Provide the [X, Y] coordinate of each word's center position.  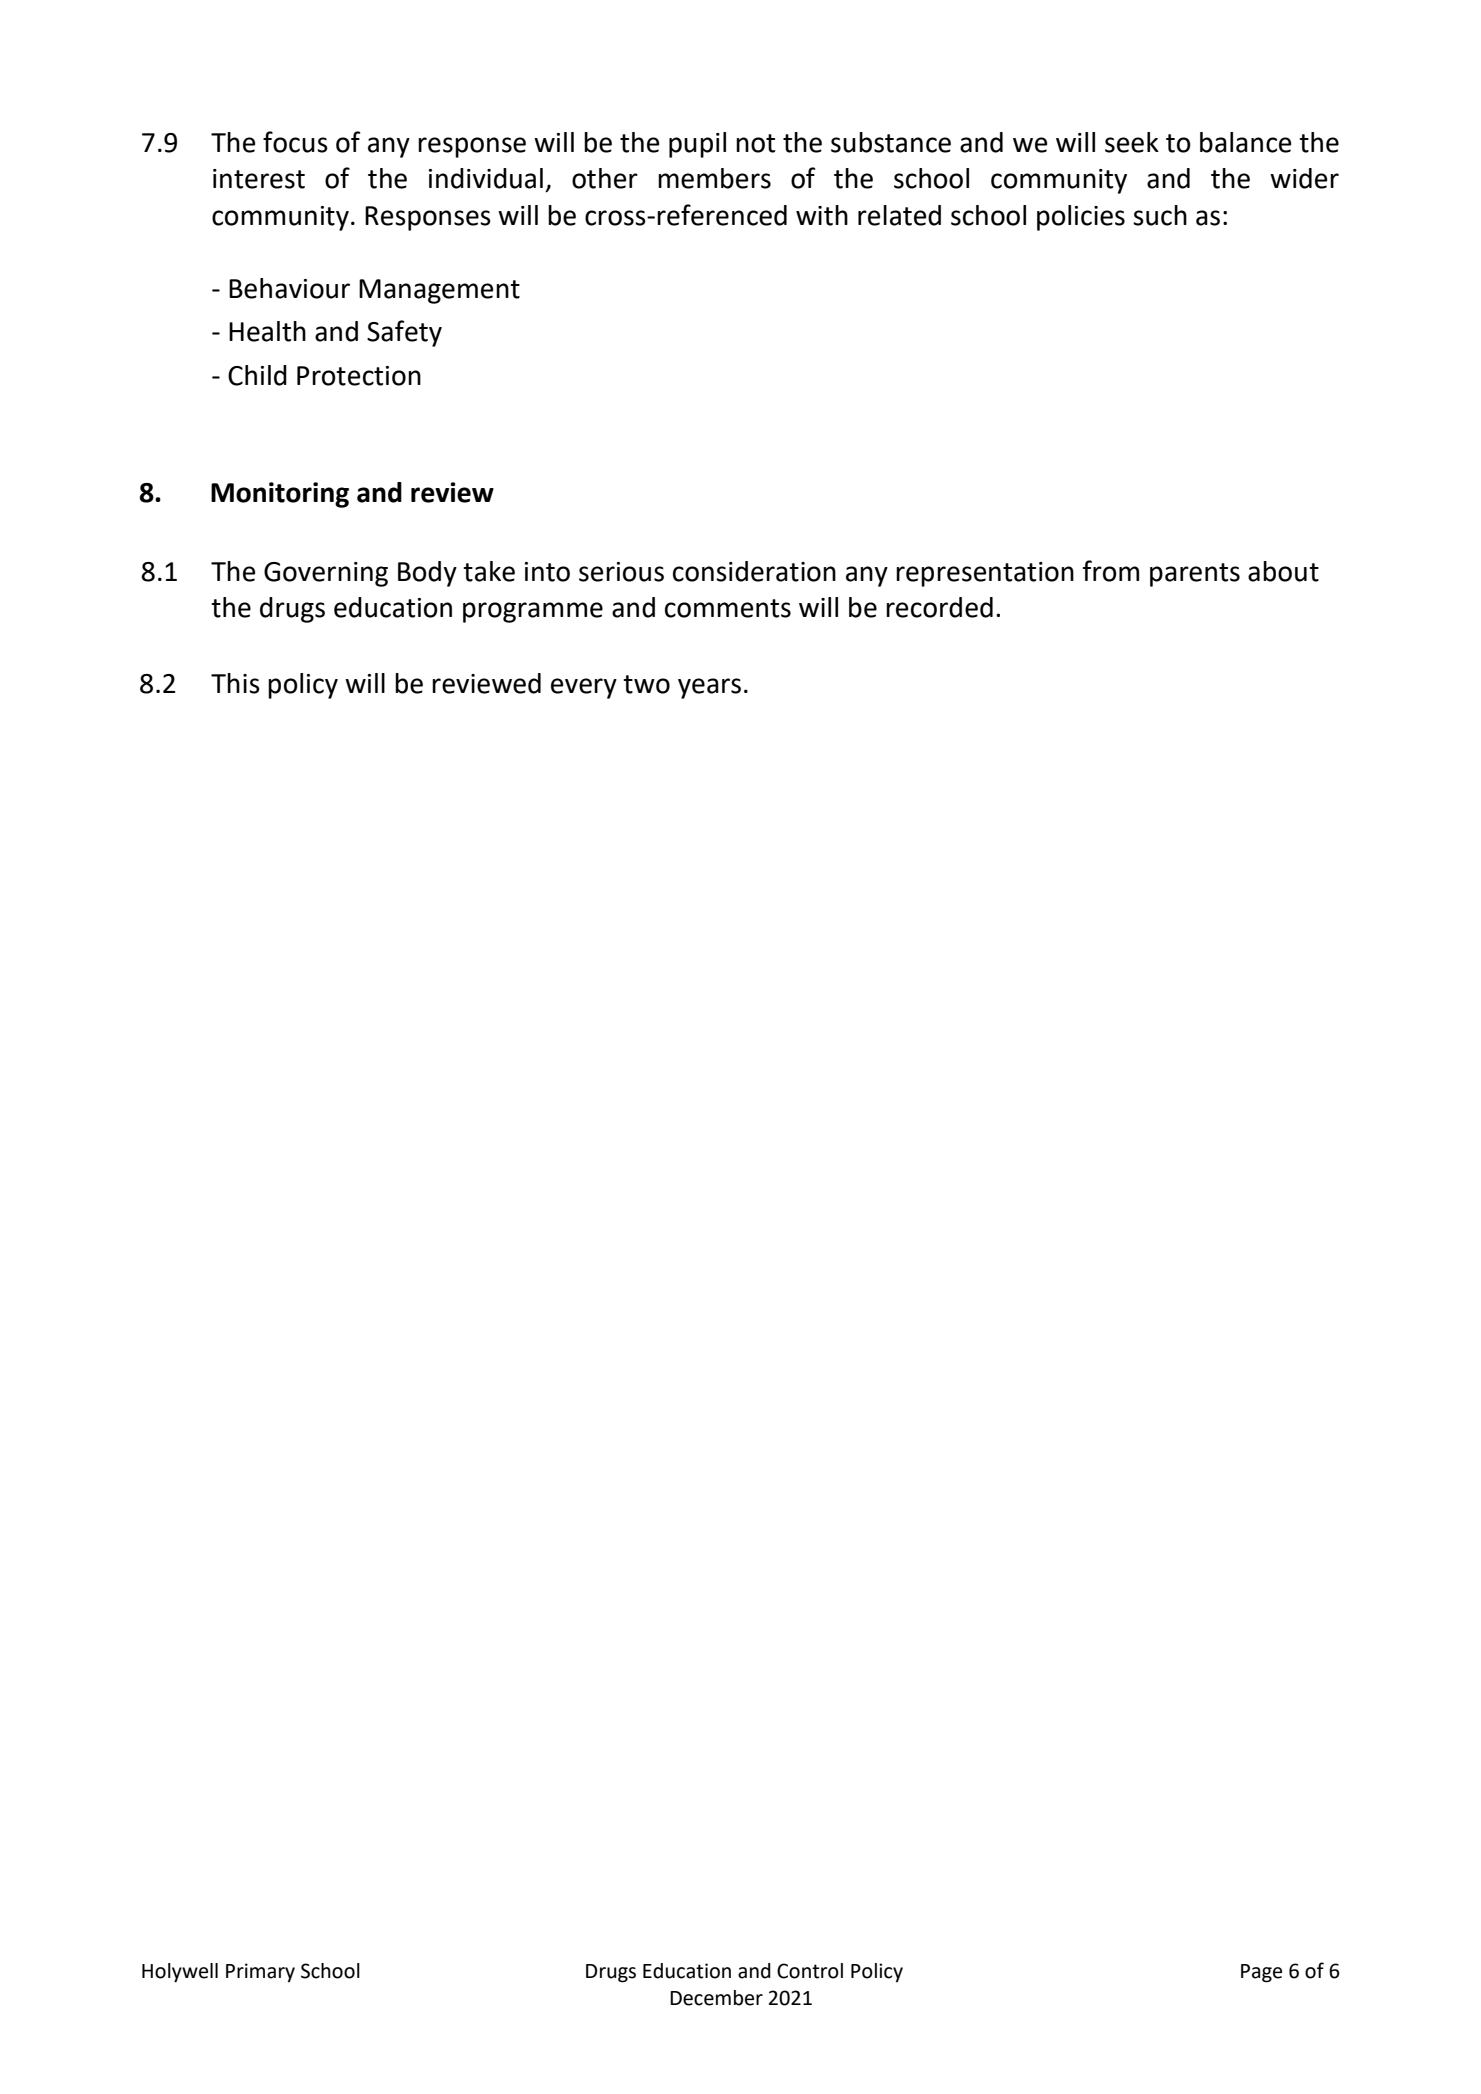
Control [810, 1971]
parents [1195, 575]
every [584, 688]
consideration [754, 571]
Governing [326, 574]
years [709, 688]
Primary [260, 1972]
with [822, 215]
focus [295, 142]
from [1111, 571]
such [1160, 215]
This [235, 683]
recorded [939, 607]
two [646, 684]
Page [1261, 1973]
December [716, 1998]
